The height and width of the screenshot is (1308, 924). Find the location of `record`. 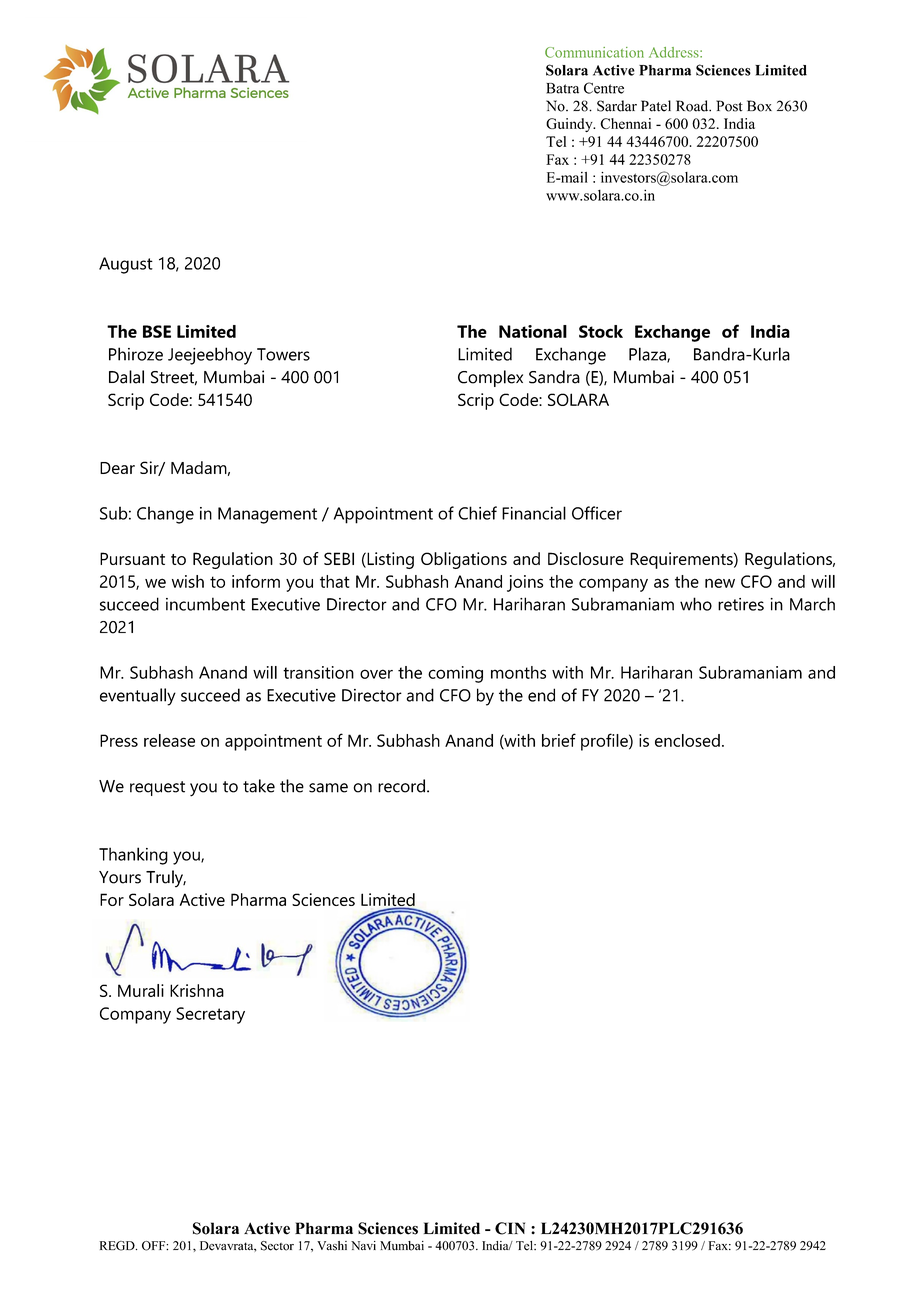

record is located at coordinates (401, 786).
